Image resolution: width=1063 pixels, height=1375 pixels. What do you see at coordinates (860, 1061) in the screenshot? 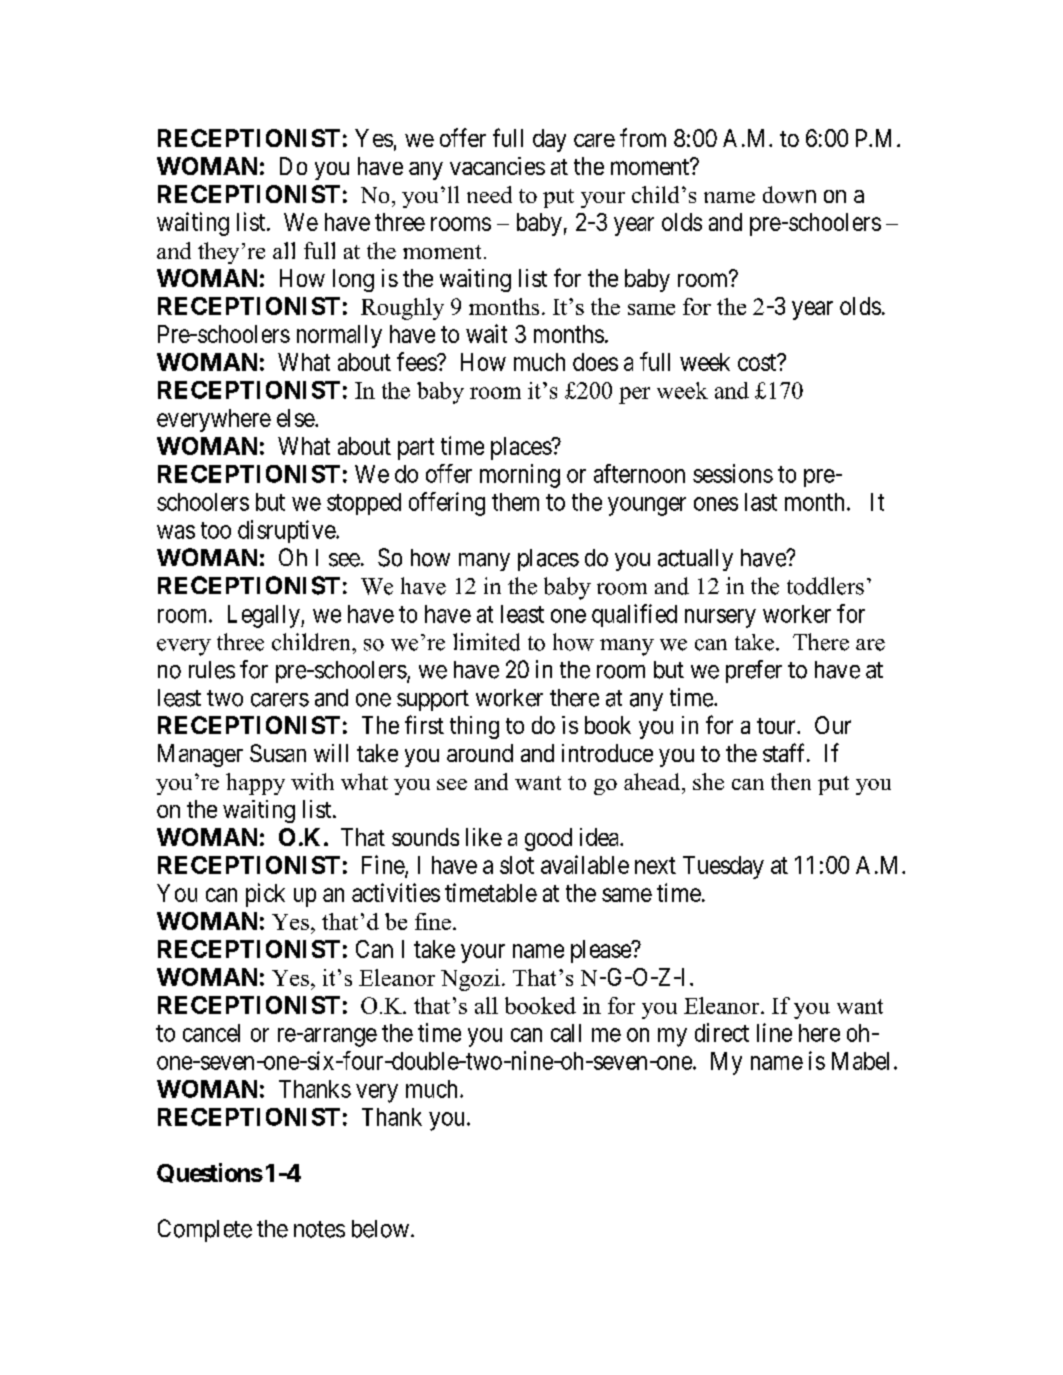
I see `Mabel` at bounding box center [860, 1061].
